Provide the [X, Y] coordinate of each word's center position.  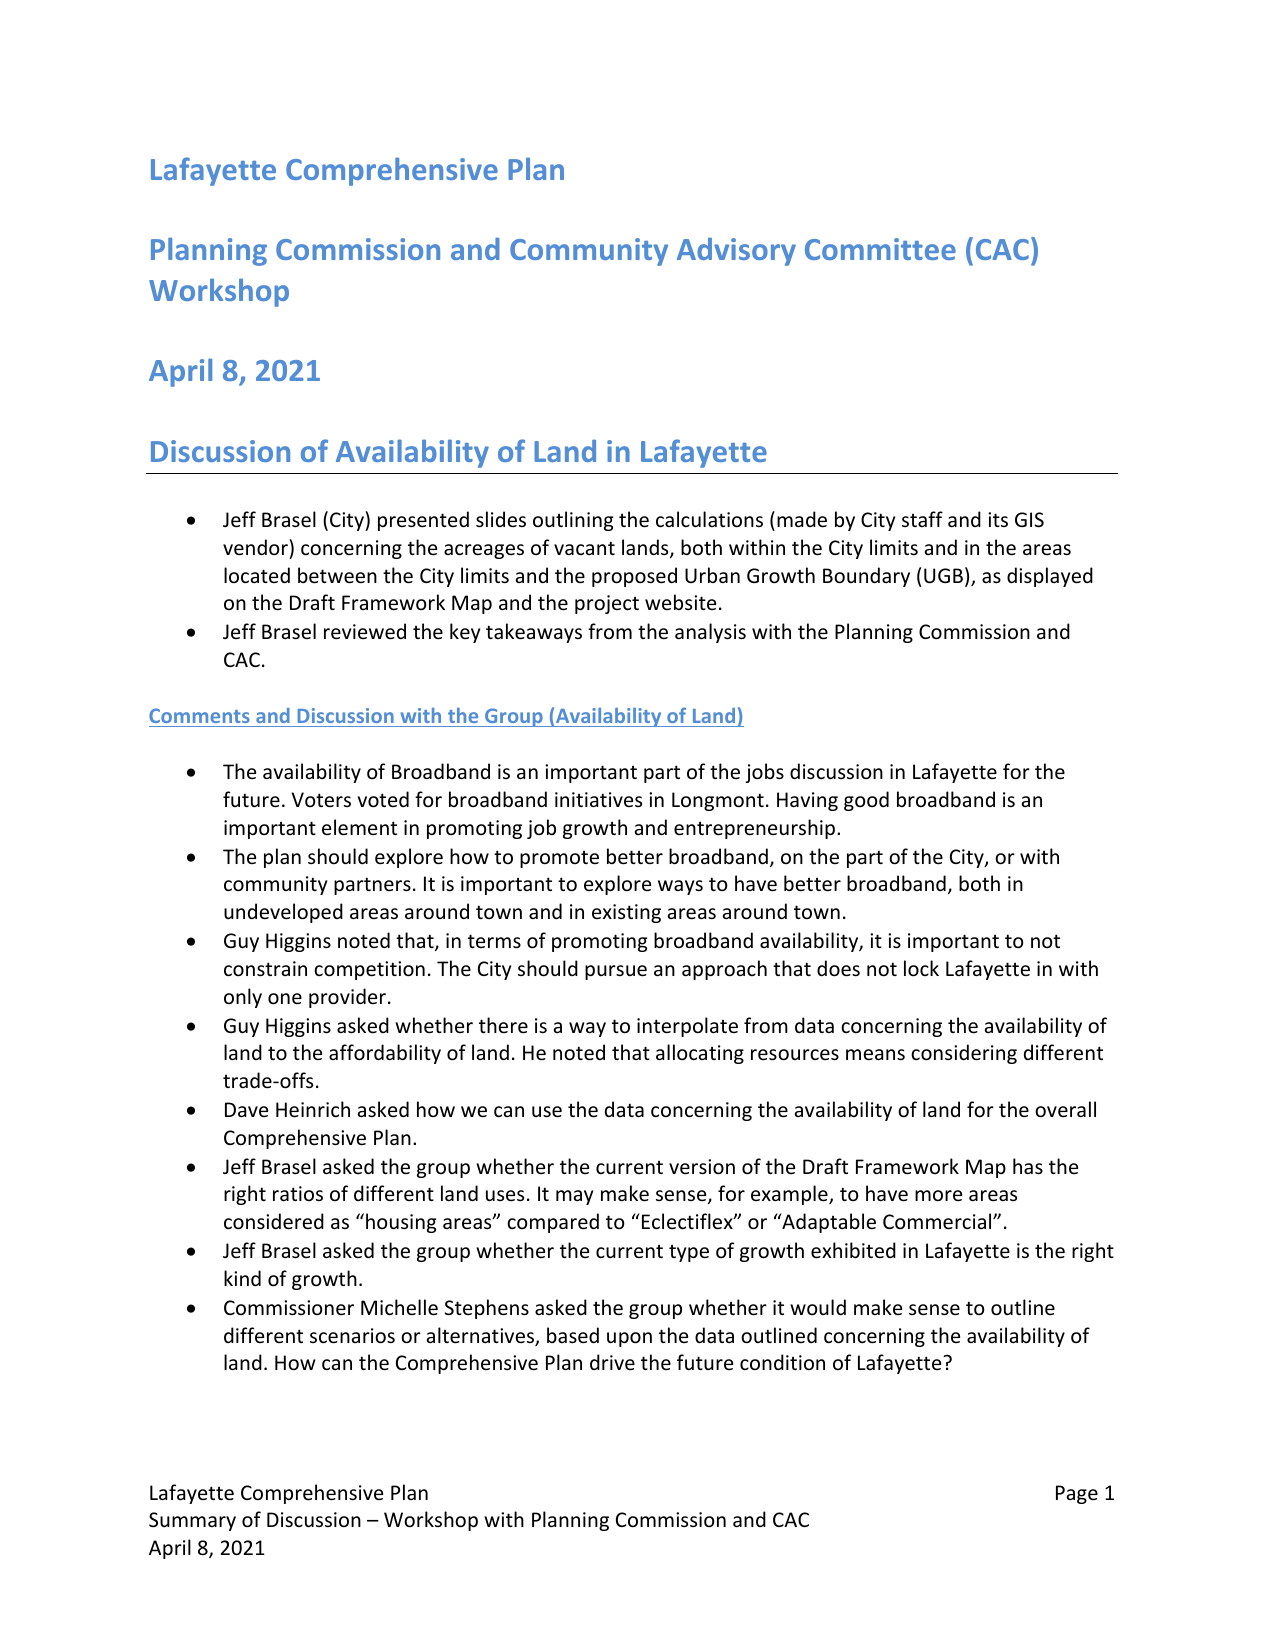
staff [922, 519]
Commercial [938, 1221]
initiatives [598, 799]
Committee [880, 249]
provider [347, 998]
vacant [584, 548]
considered [274, 1221]
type [689, 1253]
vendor [256, 547]
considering [964, 1054]
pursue [616, 972]
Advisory [736, 252]
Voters [321, 800]
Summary [192, 1521]
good [866, 801]
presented [423, 521]
